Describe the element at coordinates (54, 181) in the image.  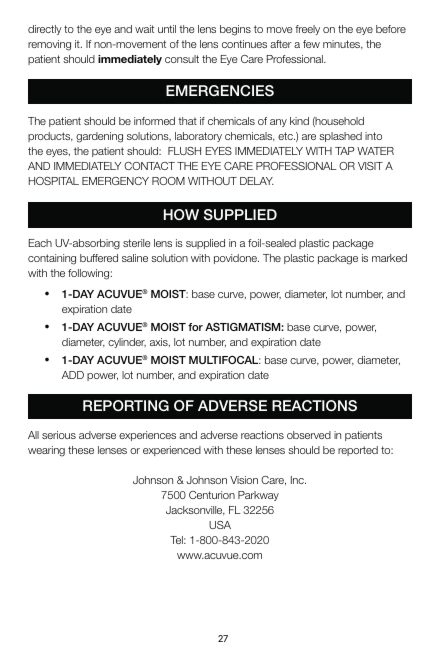
I see `HOSPITAL` at that location.
